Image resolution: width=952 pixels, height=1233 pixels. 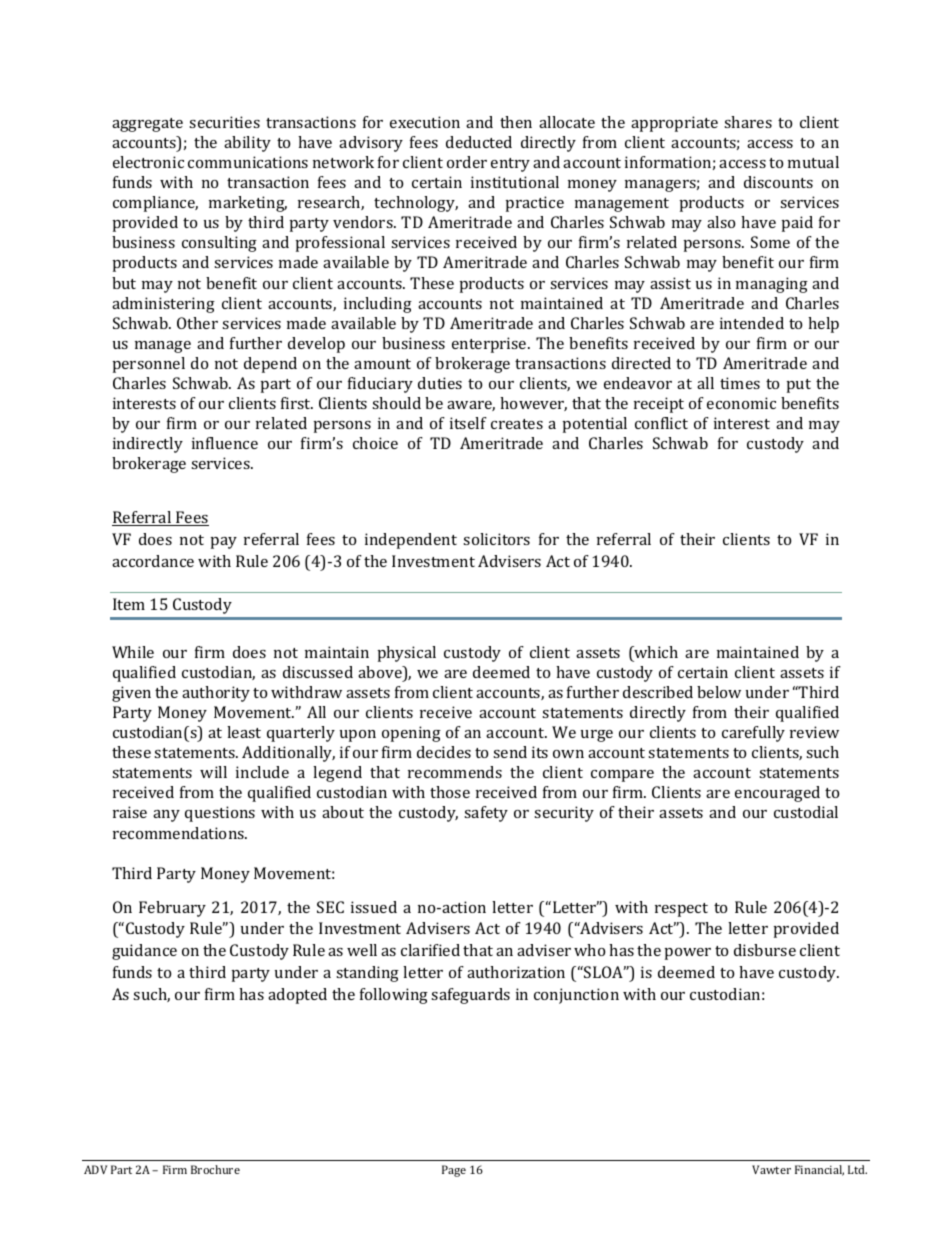 What do you see at coordinates (479, 142) in the document?
I see `deducted` at bounding box center [479, 142].
